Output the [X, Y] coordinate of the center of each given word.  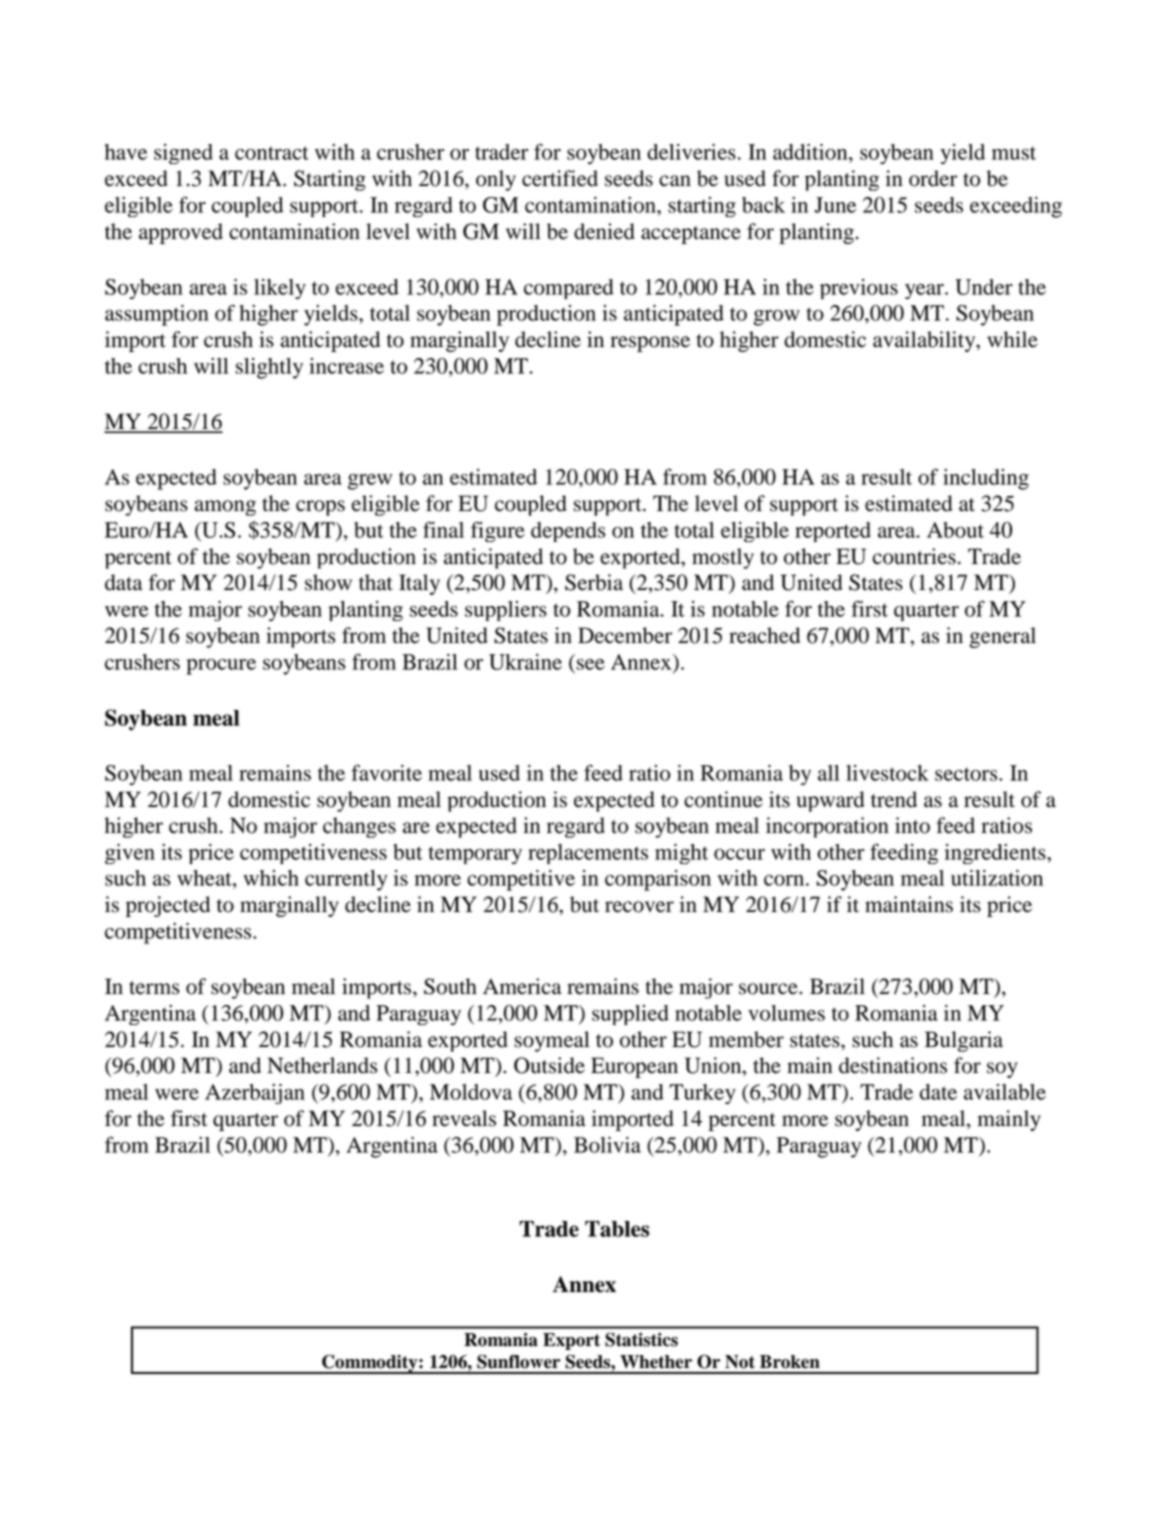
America [522, 986]
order [933, 178]
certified [560, 178]
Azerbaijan [255, 1094]
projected [168, 906]
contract [272, 153]
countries [914, 556]
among [225, 508]
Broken [790, 1362]
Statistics [641, 1339]
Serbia [594, 582]
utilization [997, 878]
